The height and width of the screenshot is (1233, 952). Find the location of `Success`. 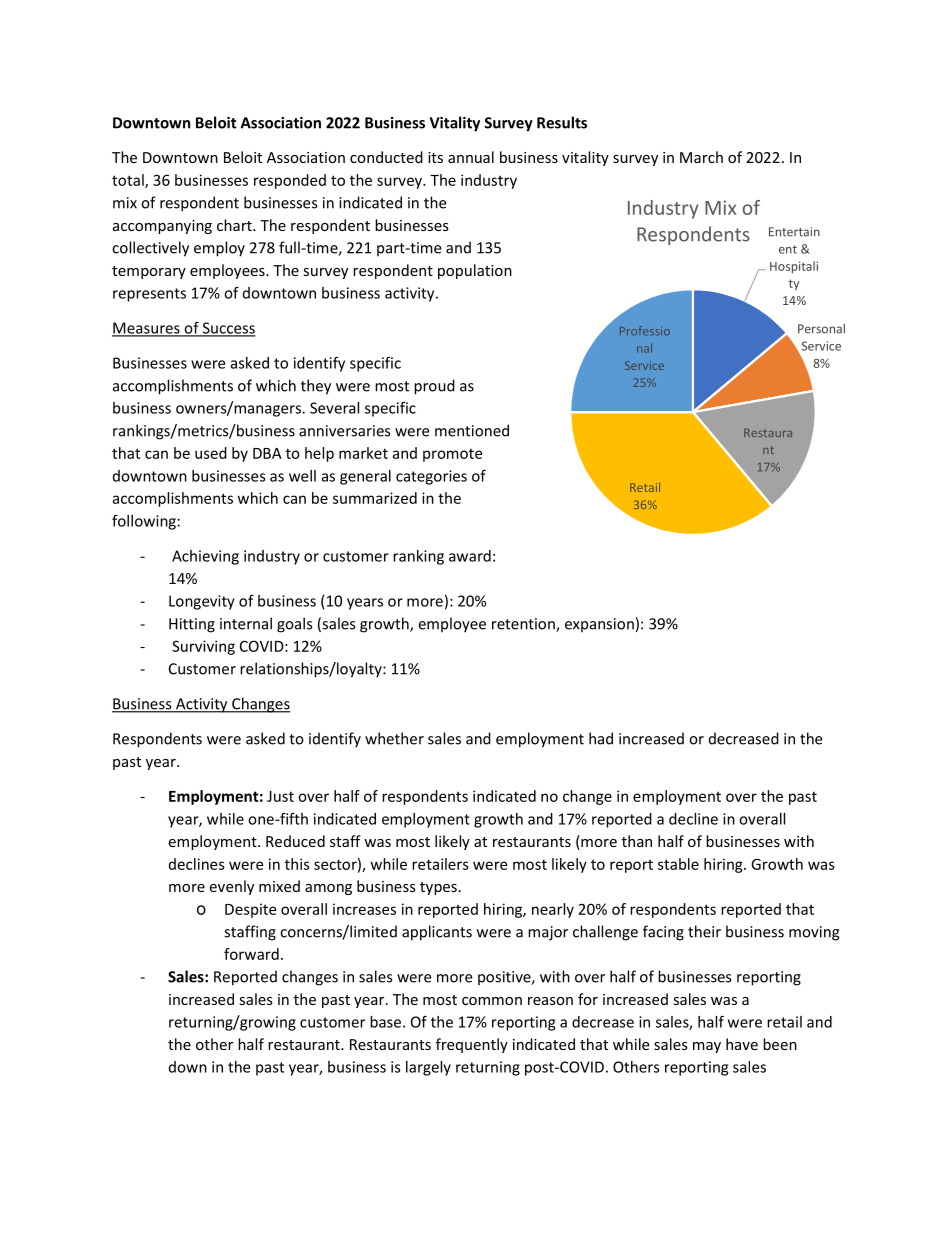

Success is located at coordinates (228, 329).
